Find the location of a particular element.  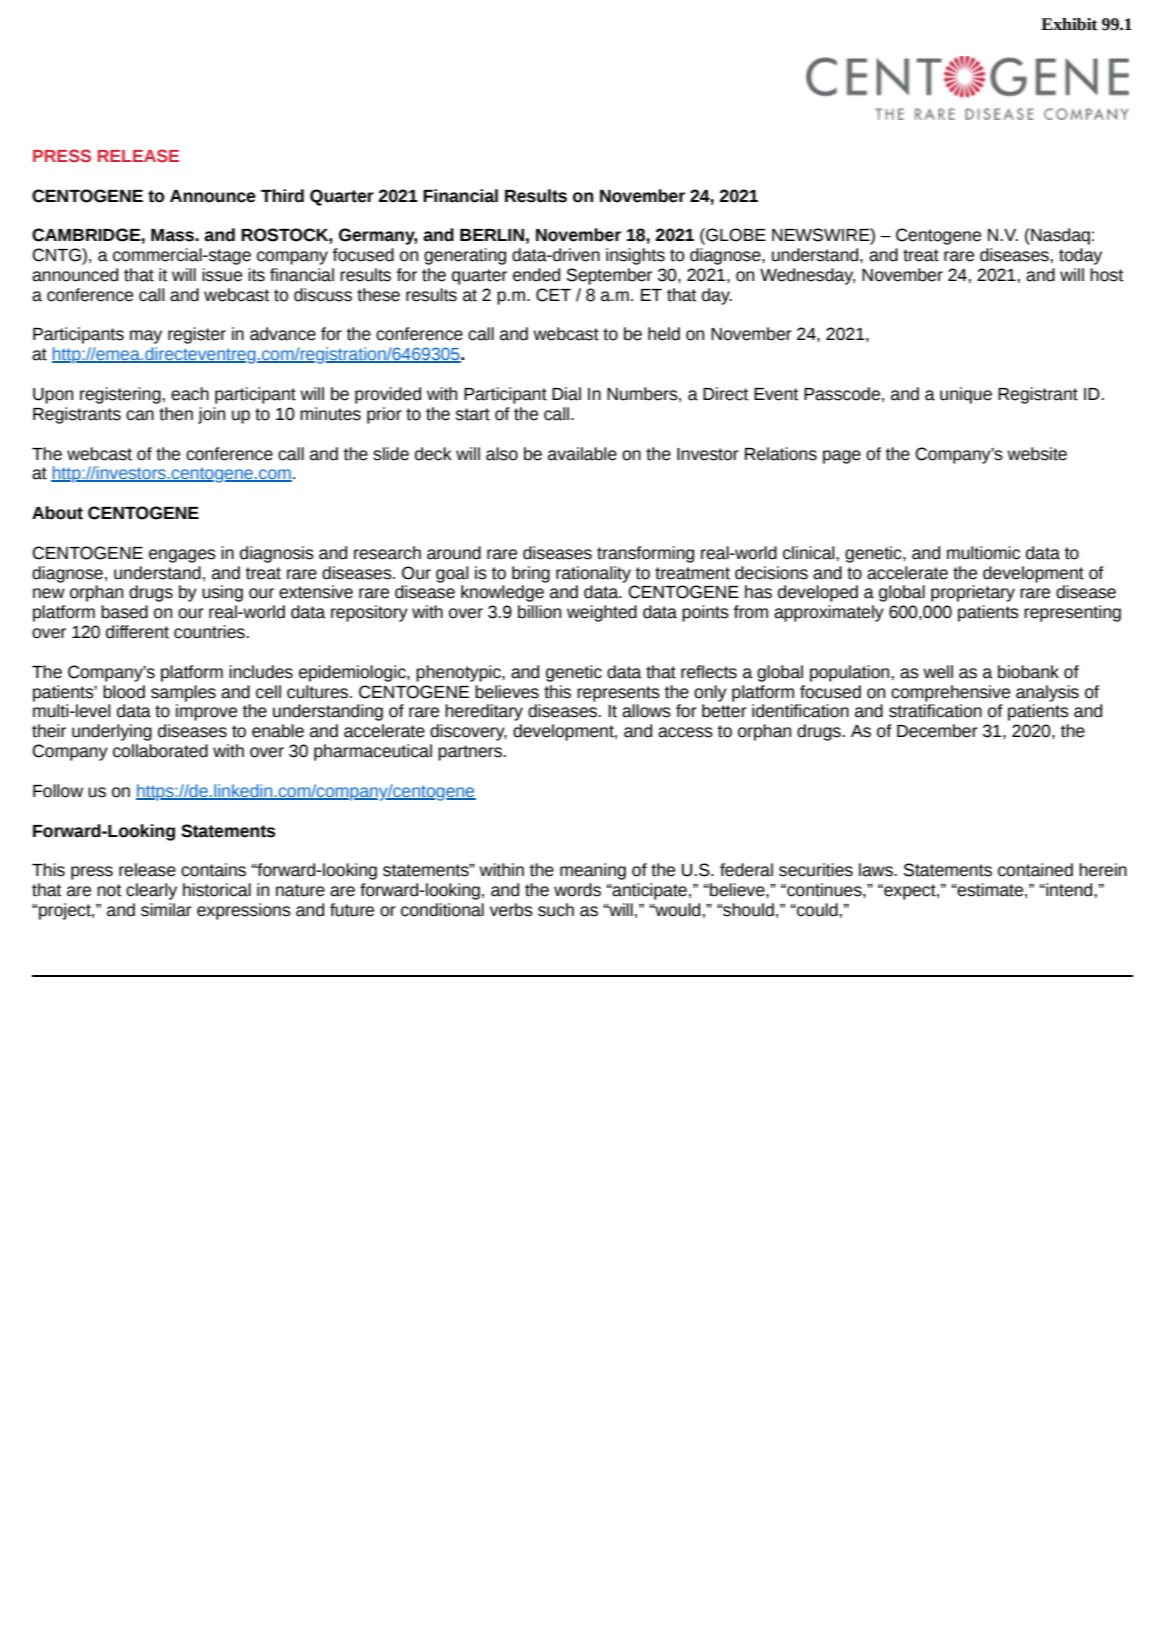

Exhibit is located at coordinates (1069, 24).
